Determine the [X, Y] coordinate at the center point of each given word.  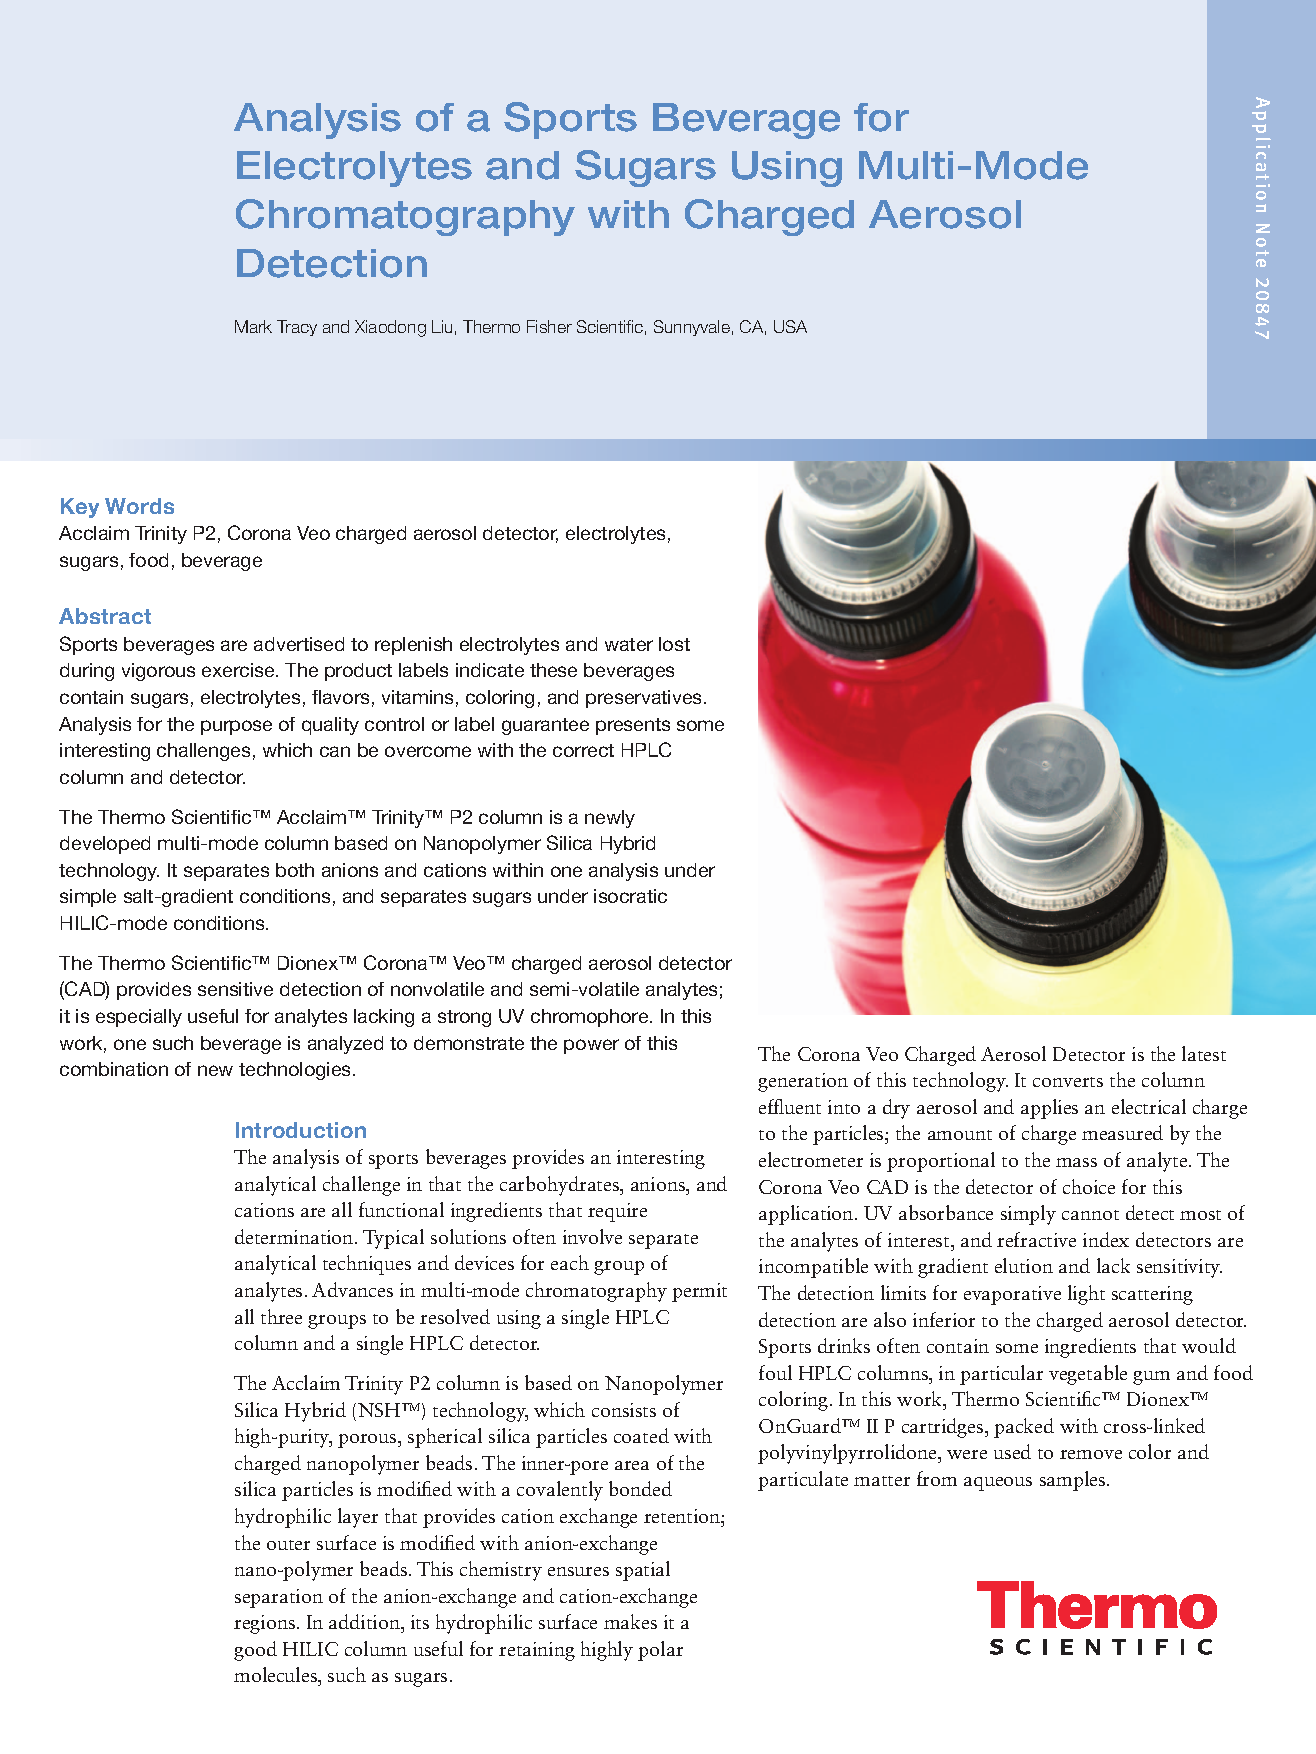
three [281, 1316]
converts [1068, 1082]
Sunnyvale [692, 328]
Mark [253, 326]
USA [790, 326]
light [1086, 1295]
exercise [239, 670]
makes [630, 1621]
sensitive [235, 989]
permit [699, 1292]
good [255, 1651]
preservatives [645, 699]
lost [674, 644]
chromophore [591, 1018]
